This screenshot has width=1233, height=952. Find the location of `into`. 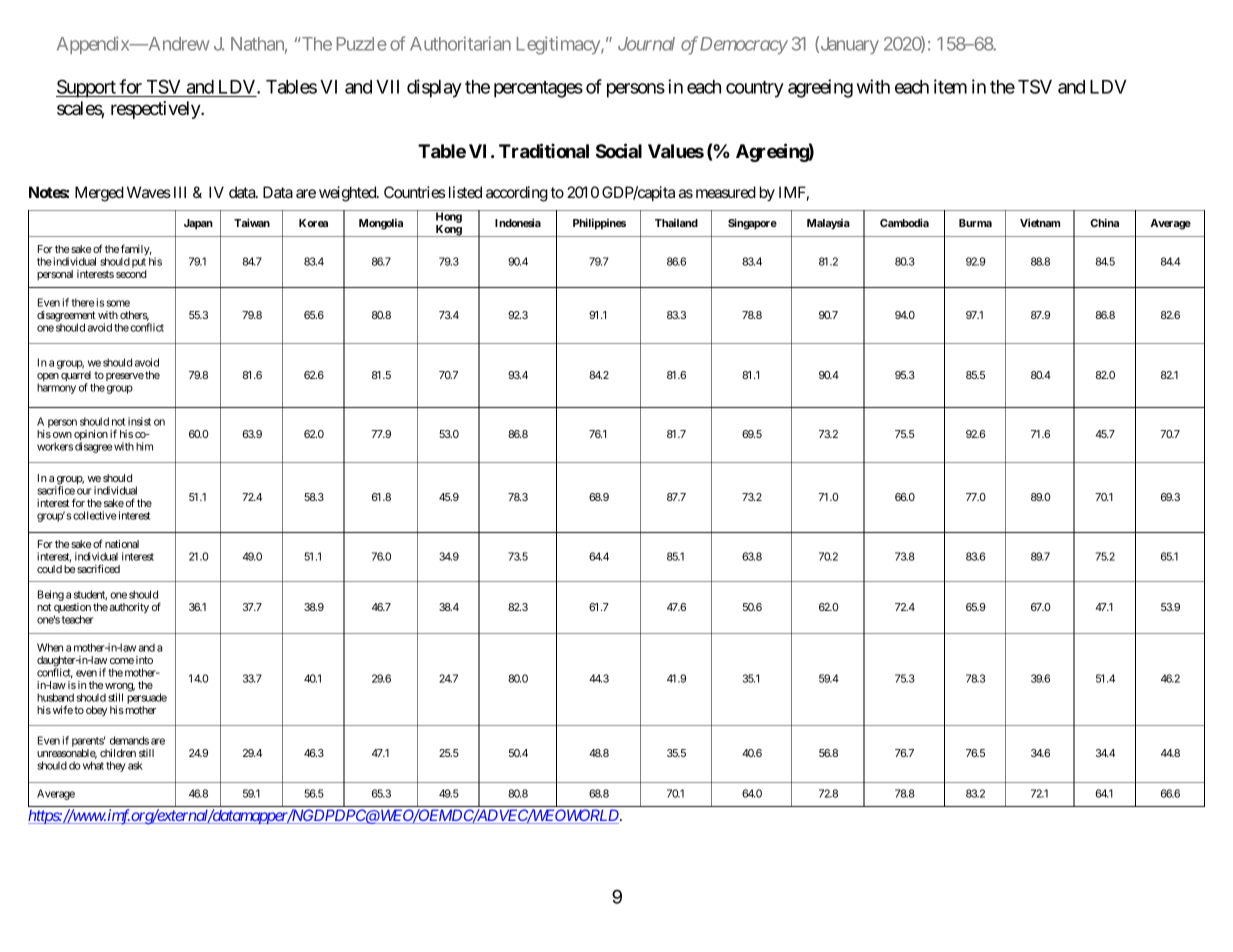

into is located at coordinates (144, 660).
